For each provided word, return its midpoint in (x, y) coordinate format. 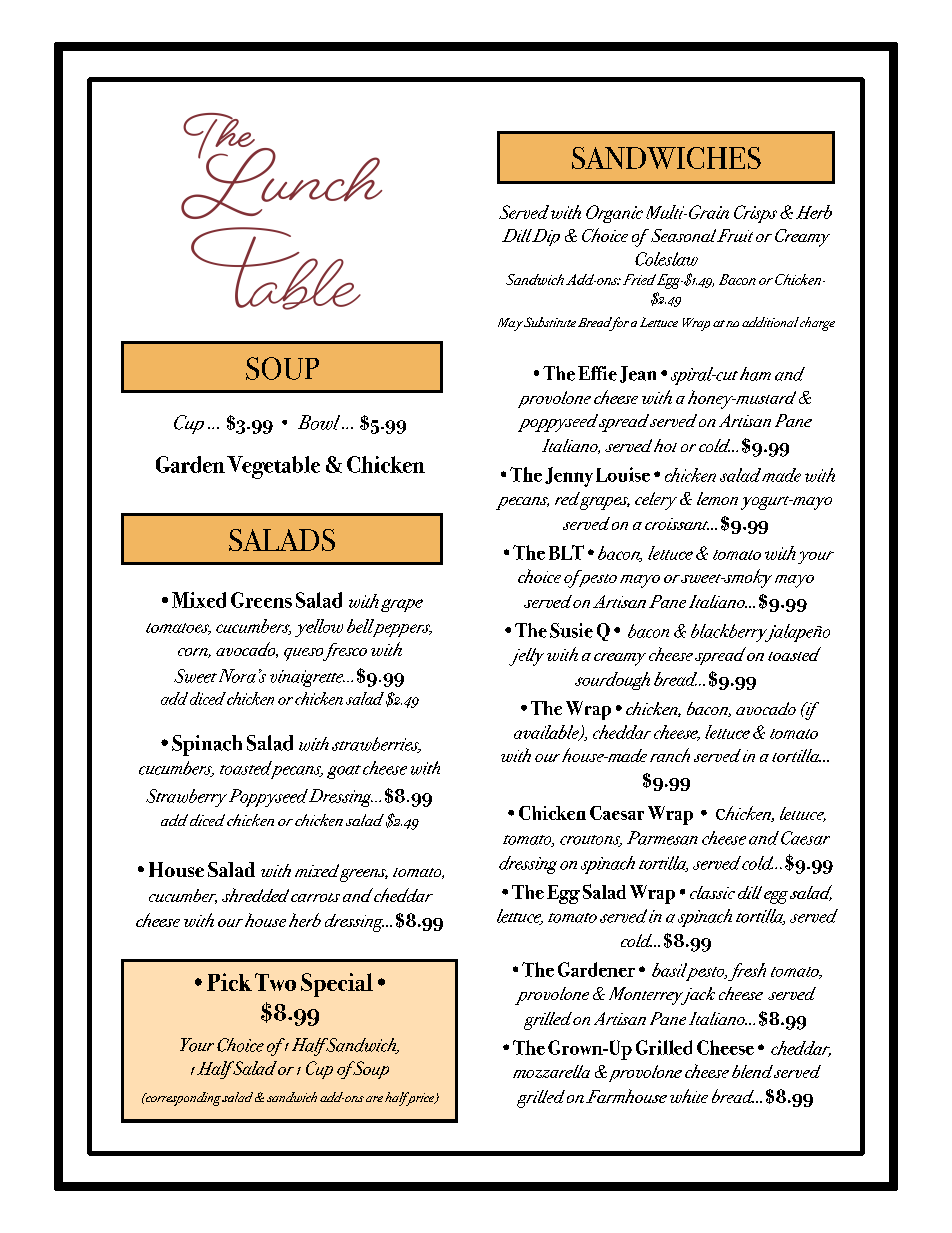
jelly (526, 657)
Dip (546, 237)
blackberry (730, 633)
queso (305, 654)
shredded (255, 895)
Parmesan (662, 838)
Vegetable (273, 467)
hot (665, 445)
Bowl (320, 422)
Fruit (735, 235)
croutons (591, 841)
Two (275, 982)
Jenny (569, 477)
